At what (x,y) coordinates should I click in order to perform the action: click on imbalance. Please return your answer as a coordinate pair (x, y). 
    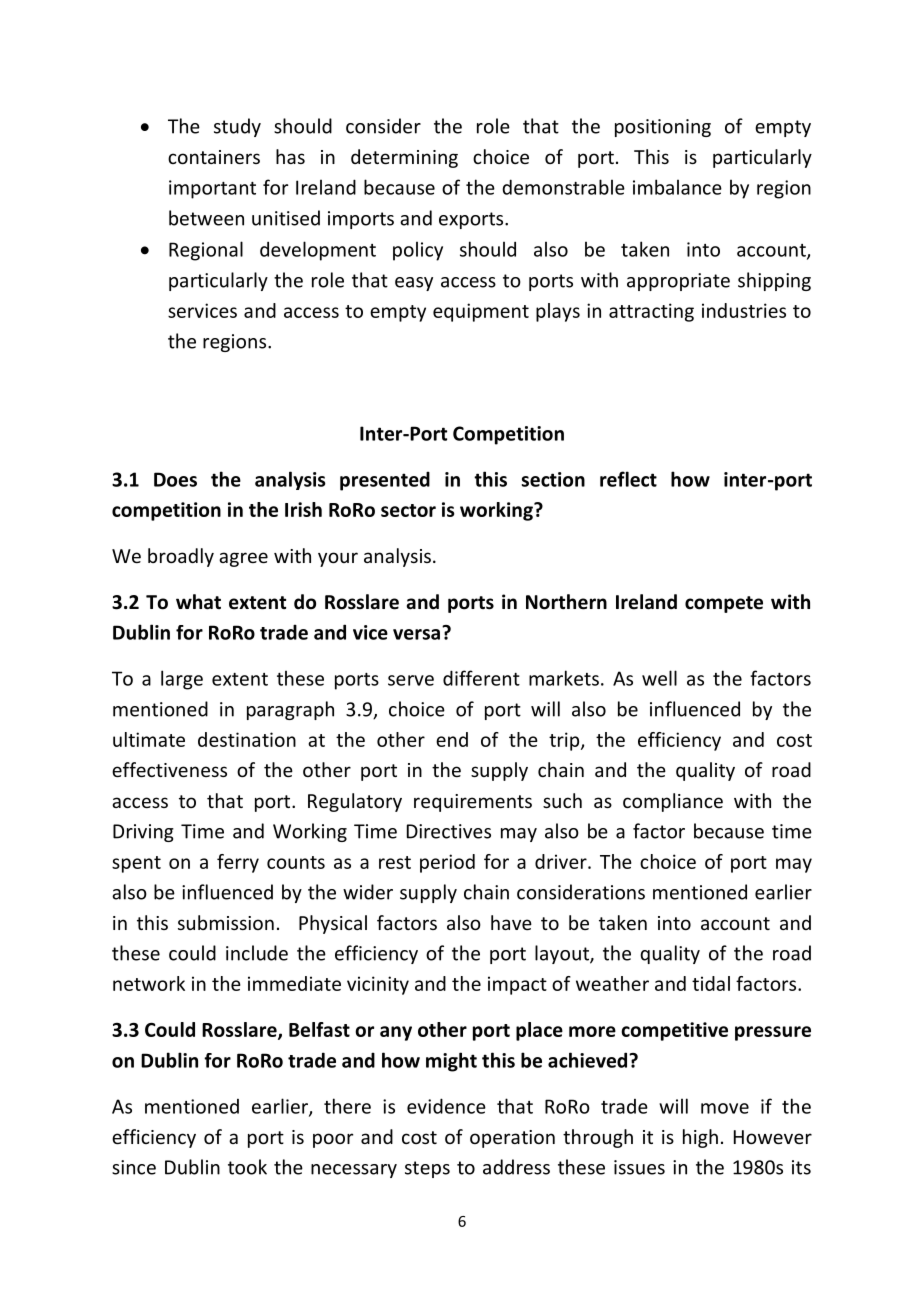
    Looking at the image, I should click on (677, 187).
